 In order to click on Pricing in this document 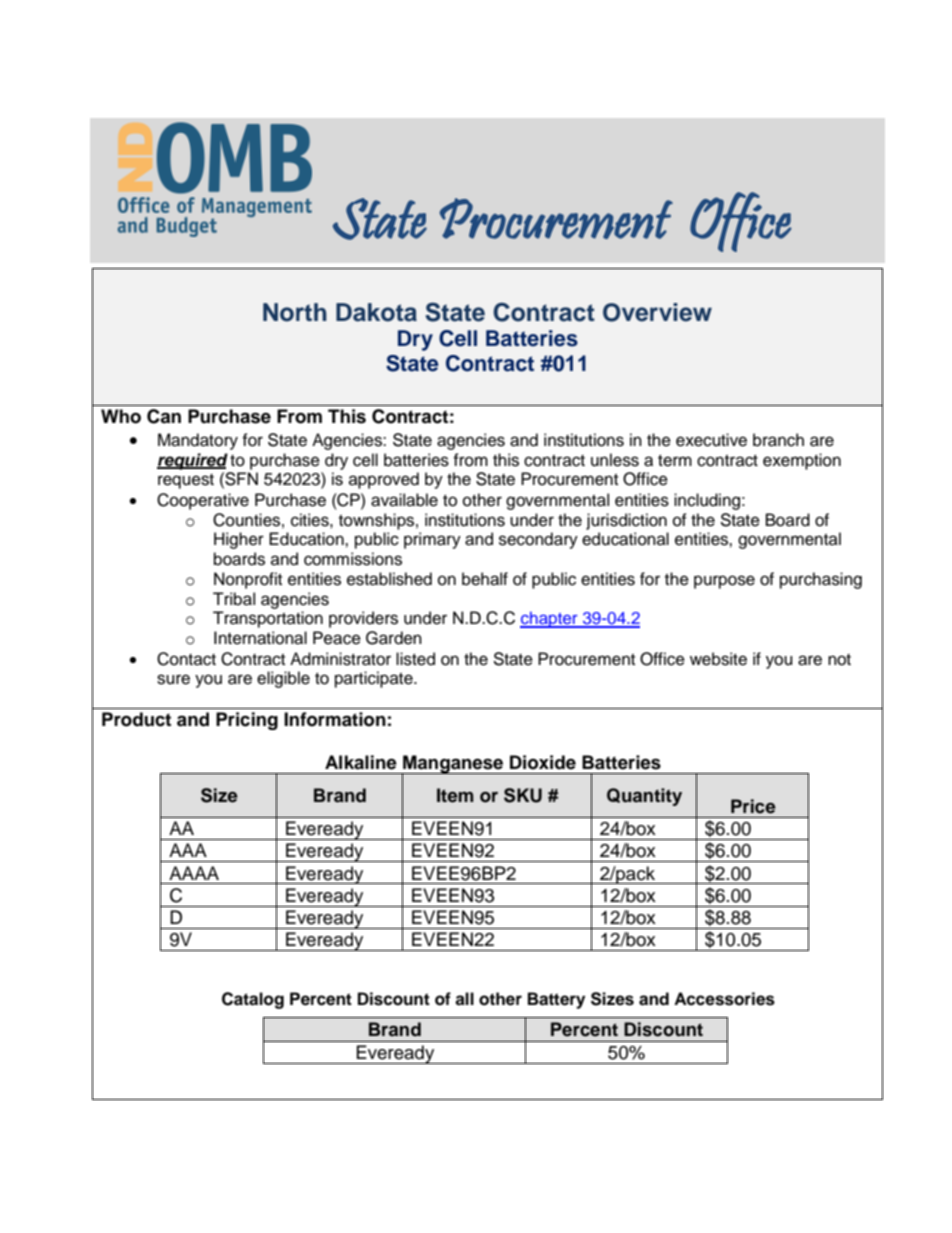, I will do `click(247, 721)`.
